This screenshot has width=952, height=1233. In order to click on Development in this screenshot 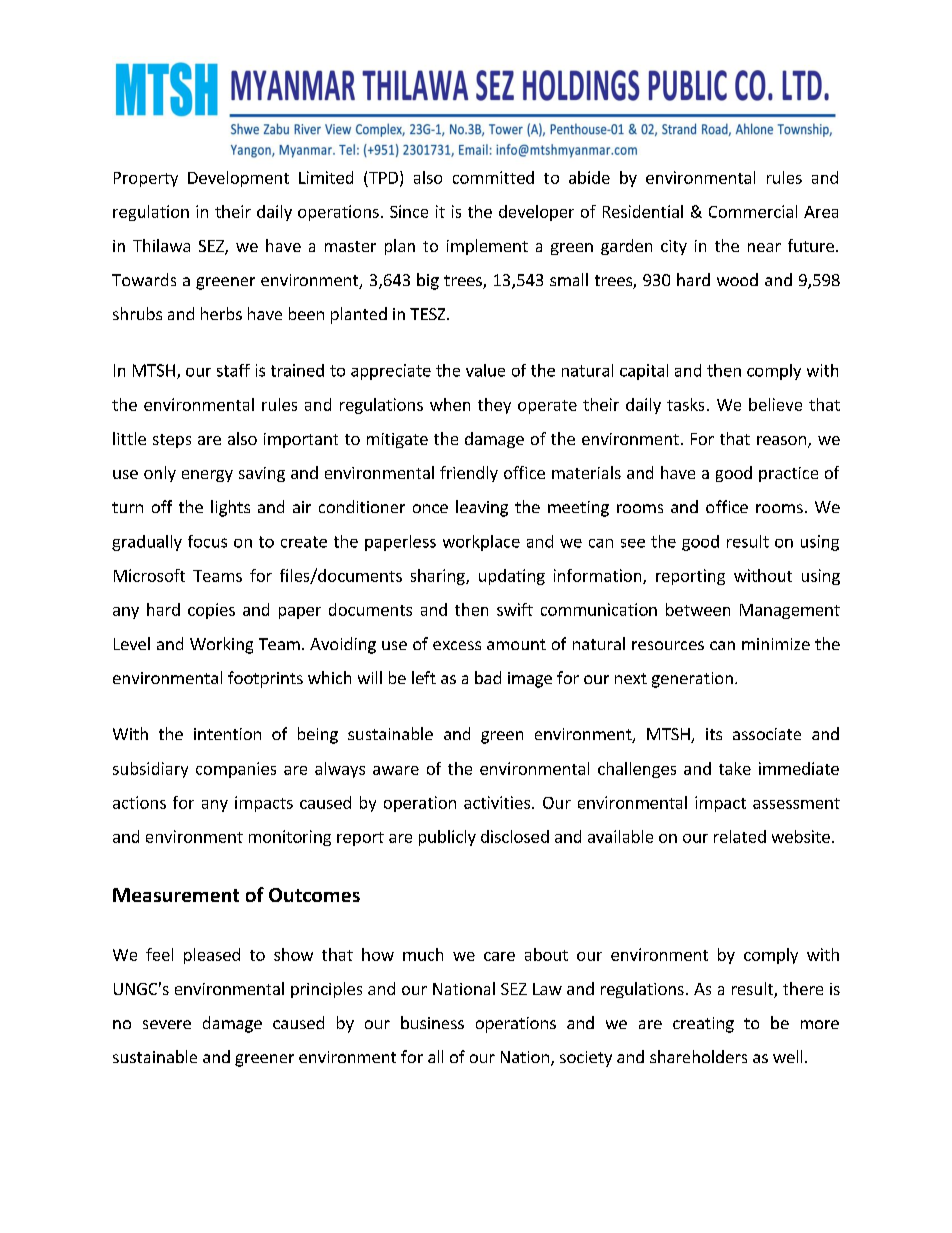, I will do `click(238, 179)`.
